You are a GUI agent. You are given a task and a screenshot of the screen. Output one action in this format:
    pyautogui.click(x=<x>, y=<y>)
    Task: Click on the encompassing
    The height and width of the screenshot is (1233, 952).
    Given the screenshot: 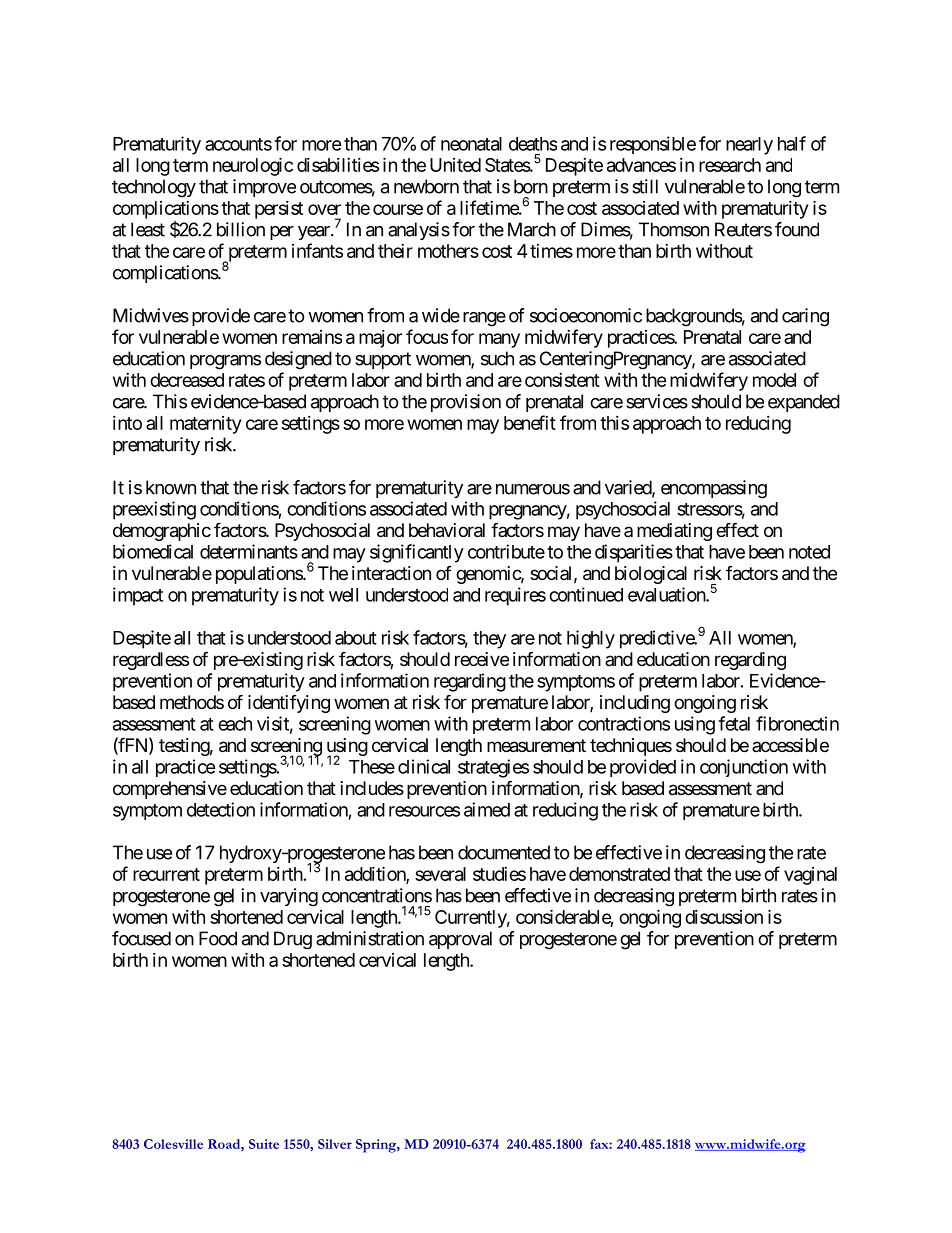 What is the action you would take?
    pyautogui.click(x=714, y=489)
